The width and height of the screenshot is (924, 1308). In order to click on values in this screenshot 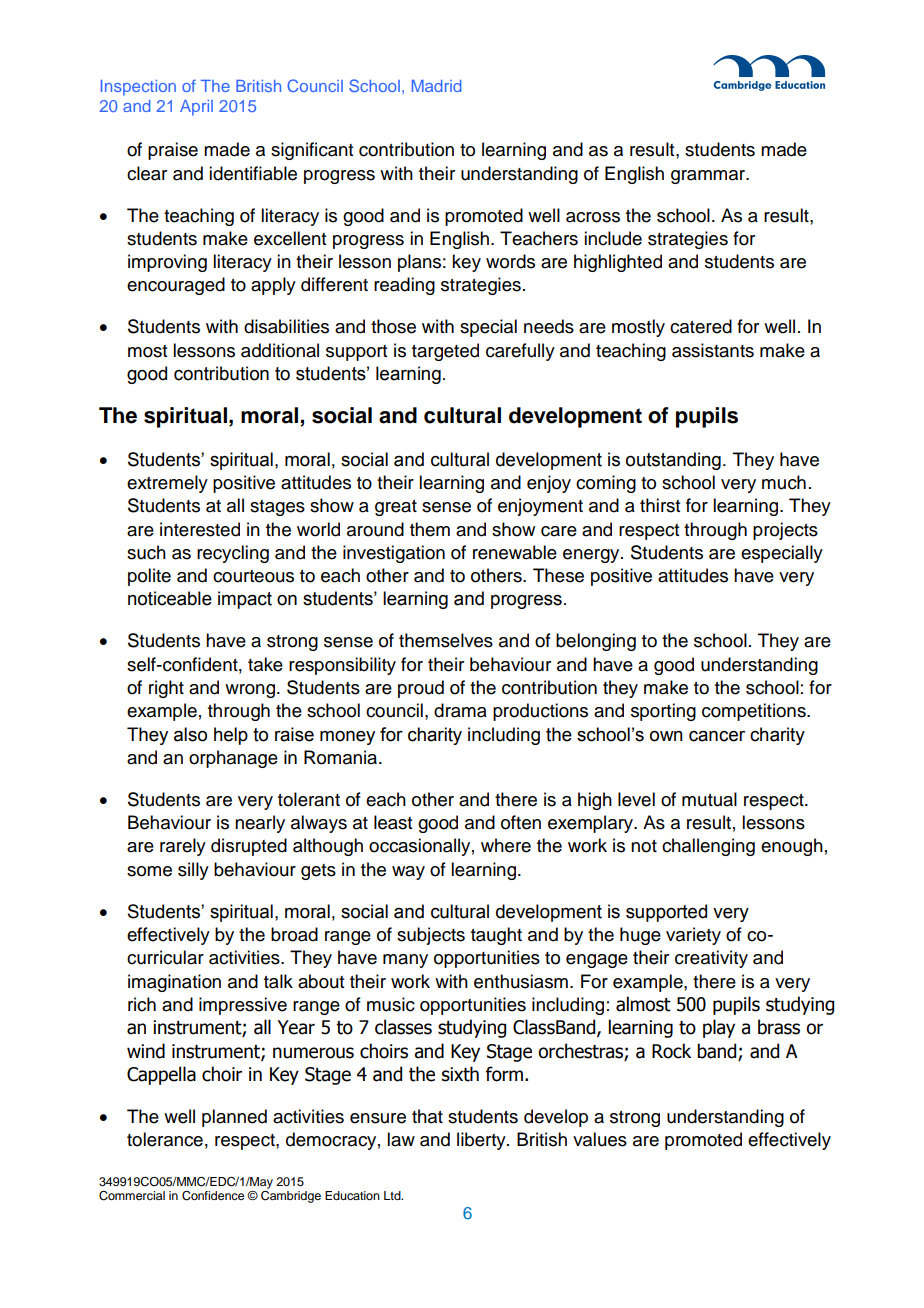, I will do `click(600, 1139)`.
